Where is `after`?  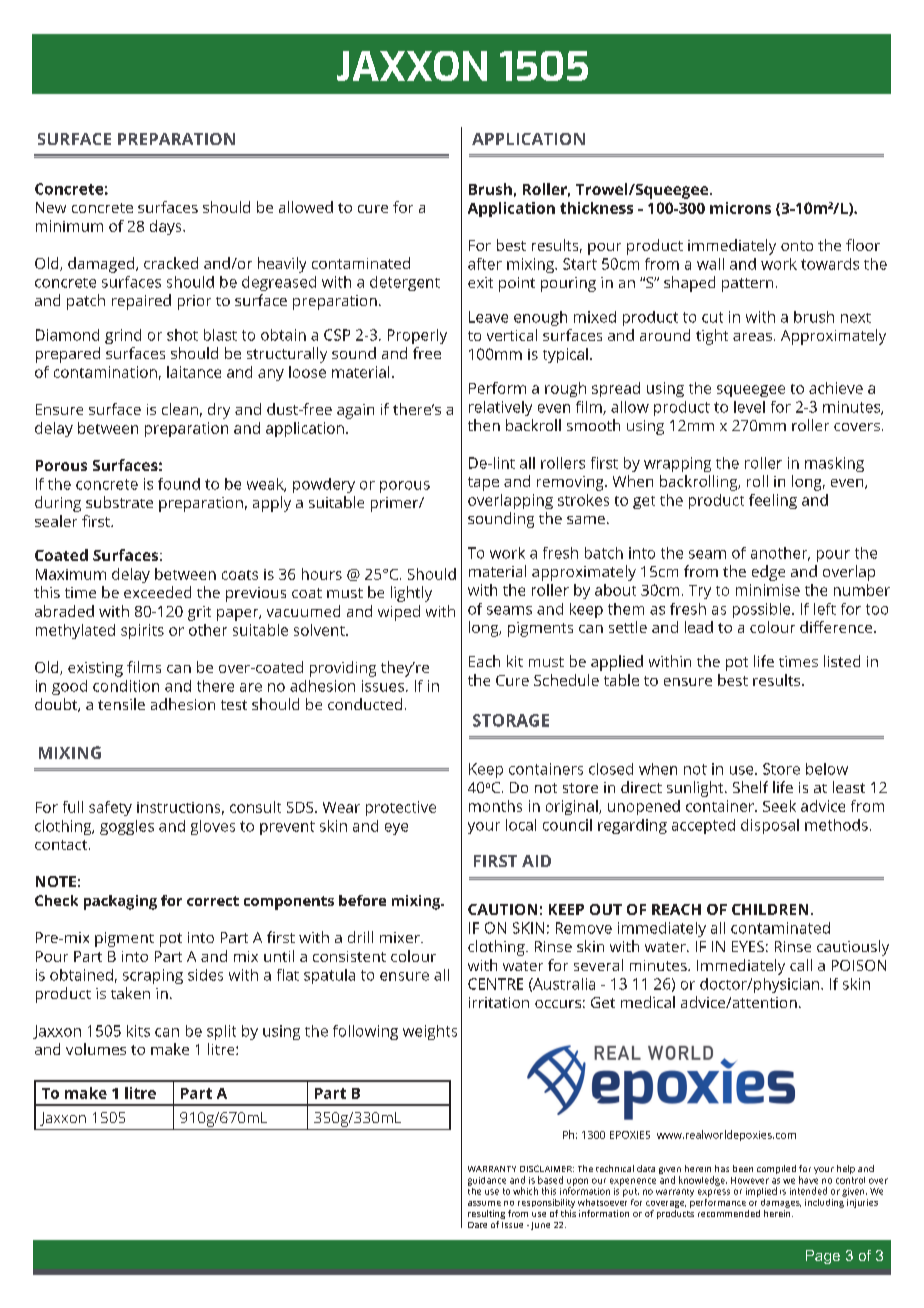 after is located at coordinates (485, 264).
